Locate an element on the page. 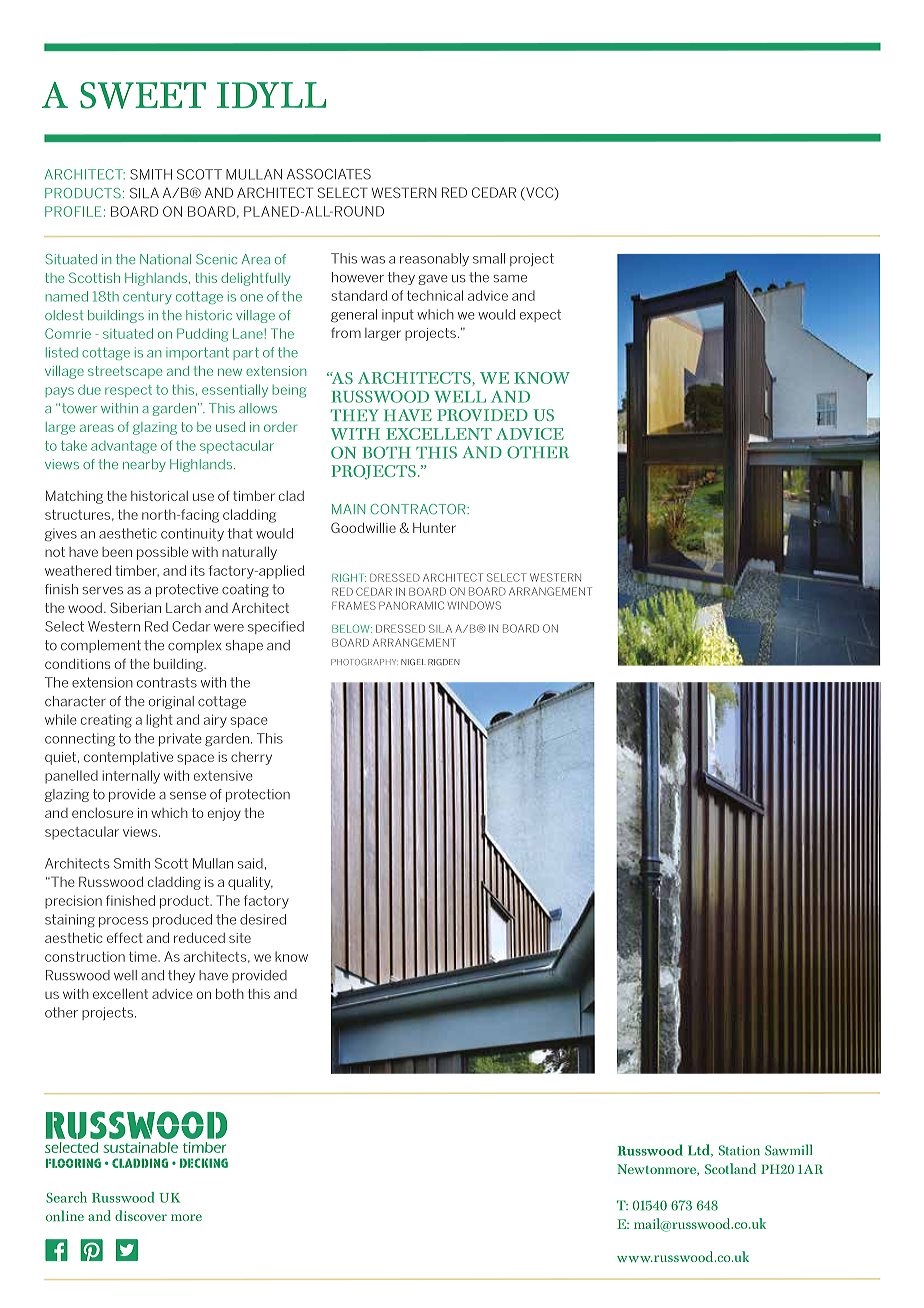 This image has width=924, height=1308. discover is located at coordinates (141, 1215).
